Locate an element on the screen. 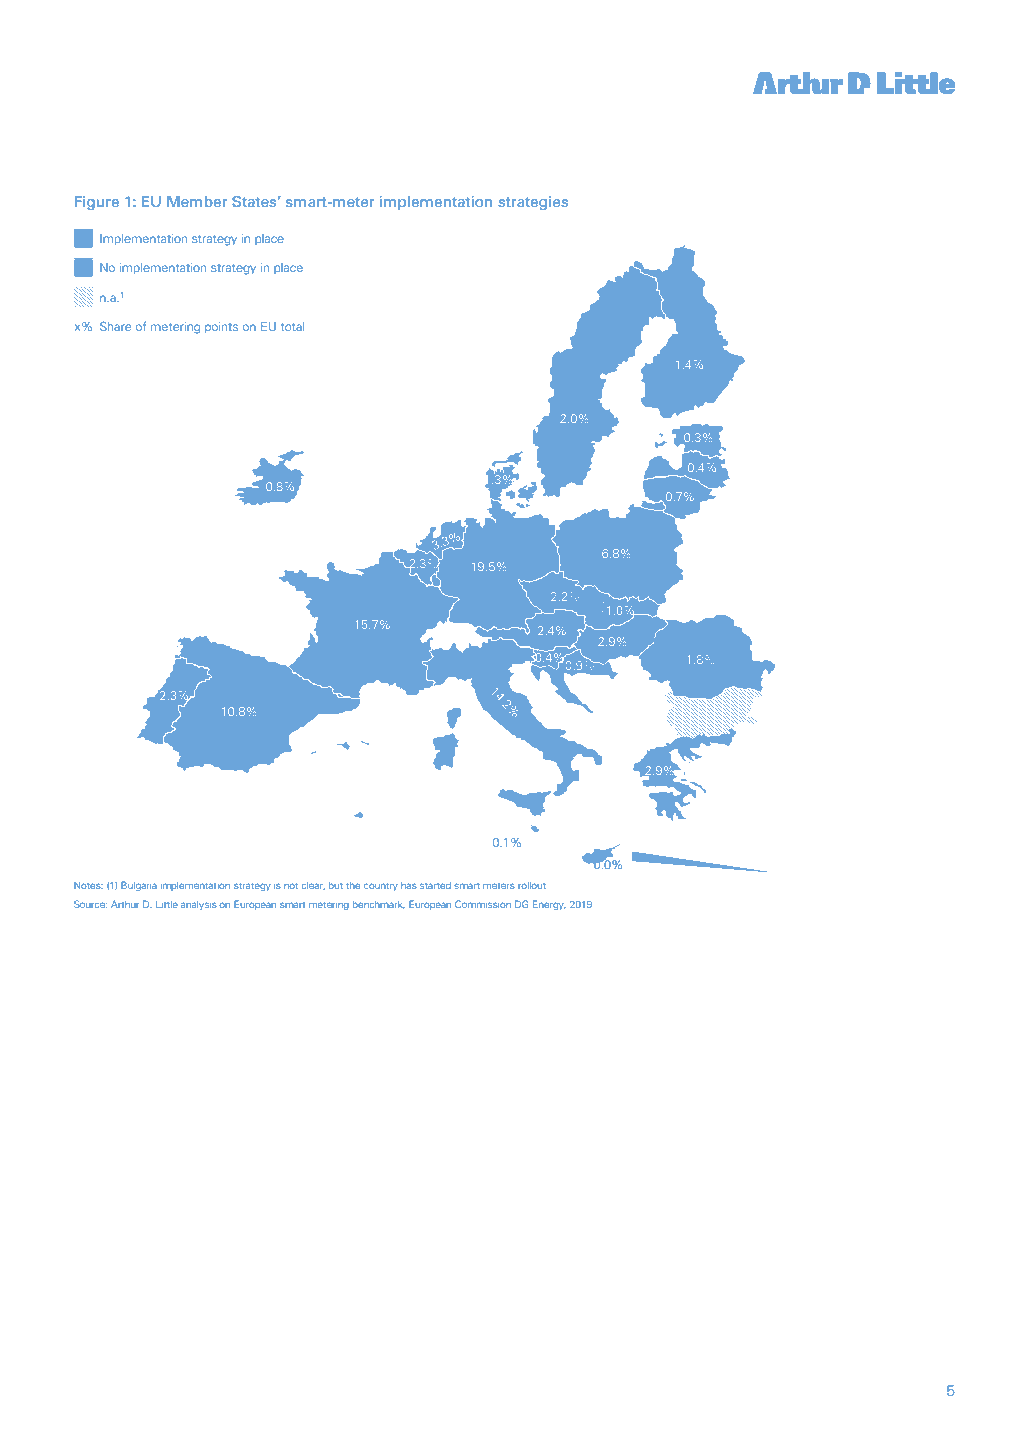  Bulgaria is located at coordinates (139, 886).
